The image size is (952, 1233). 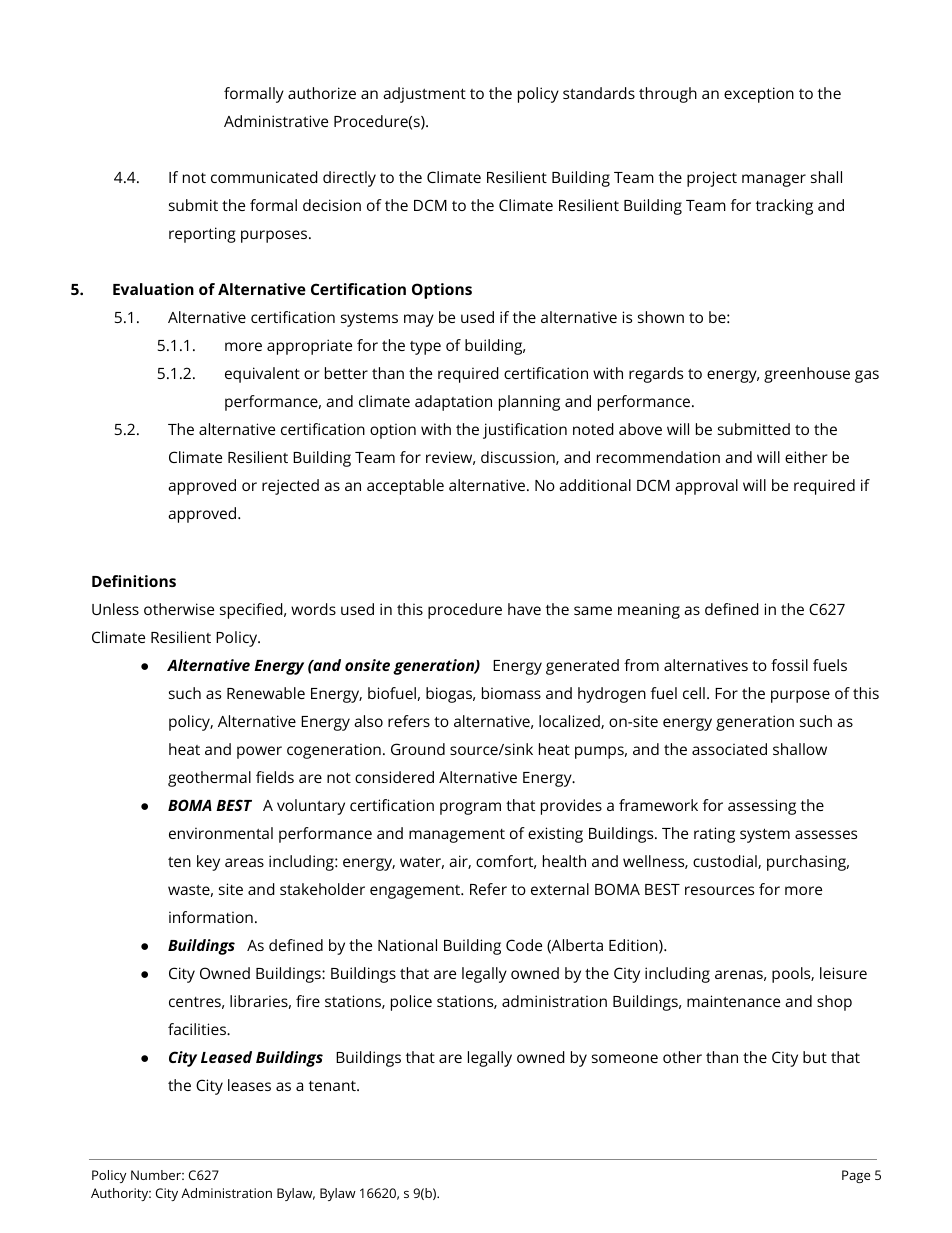 I want to click on adjustment, so click(x=424, y=95).
